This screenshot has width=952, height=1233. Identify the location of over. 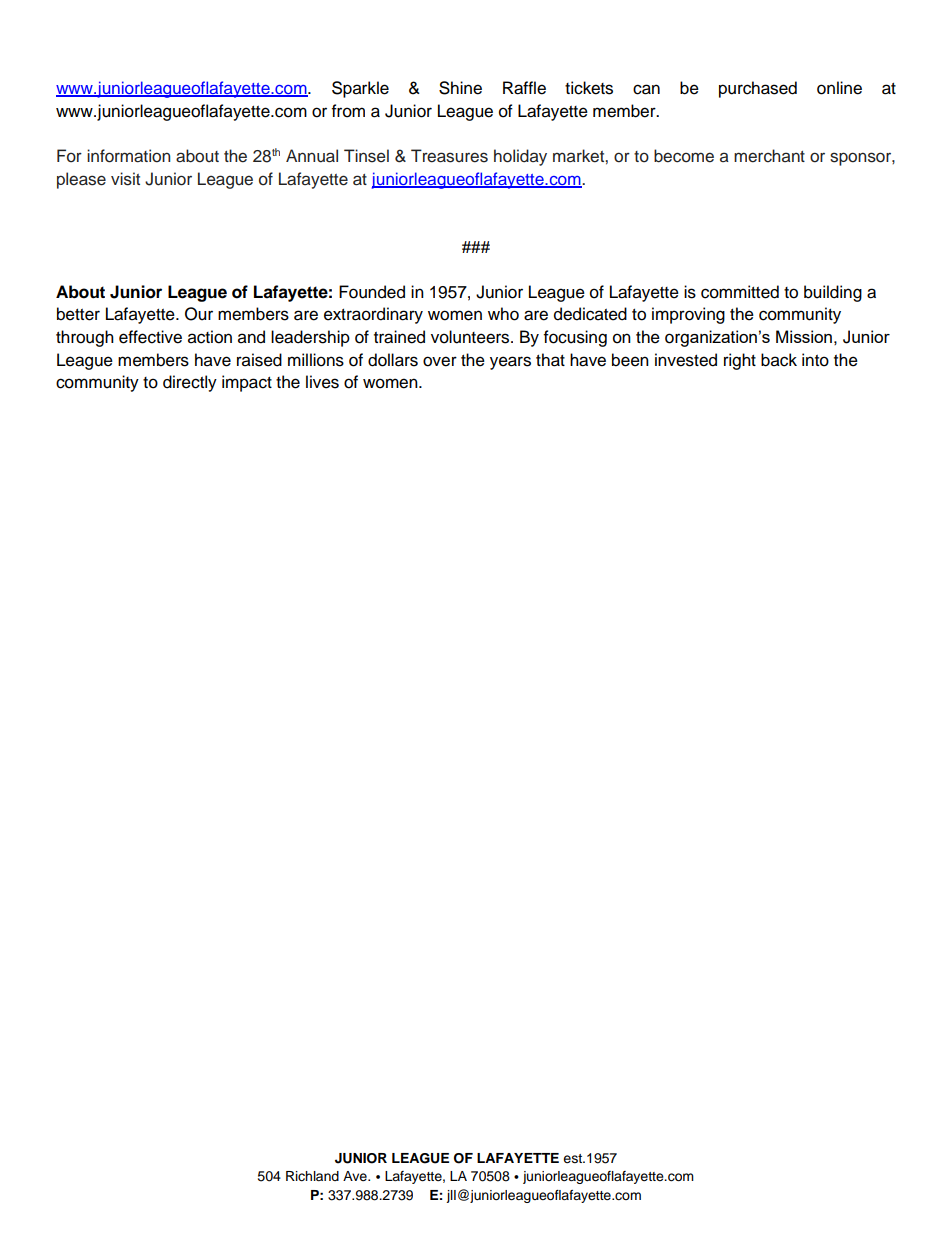
(440, 361).
